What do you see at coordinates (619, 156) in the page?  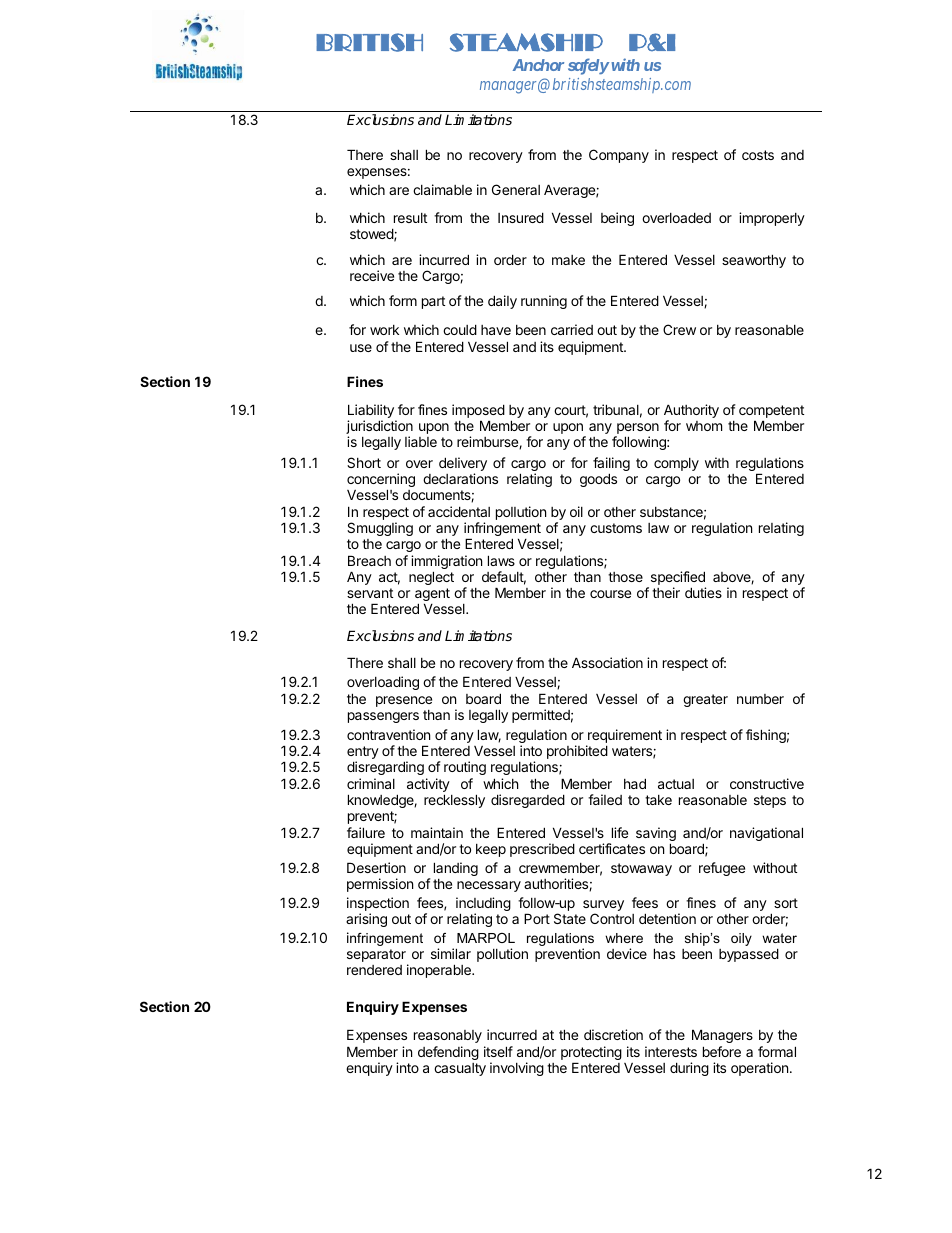 I see `Company` at bounding box center [619, 156].
